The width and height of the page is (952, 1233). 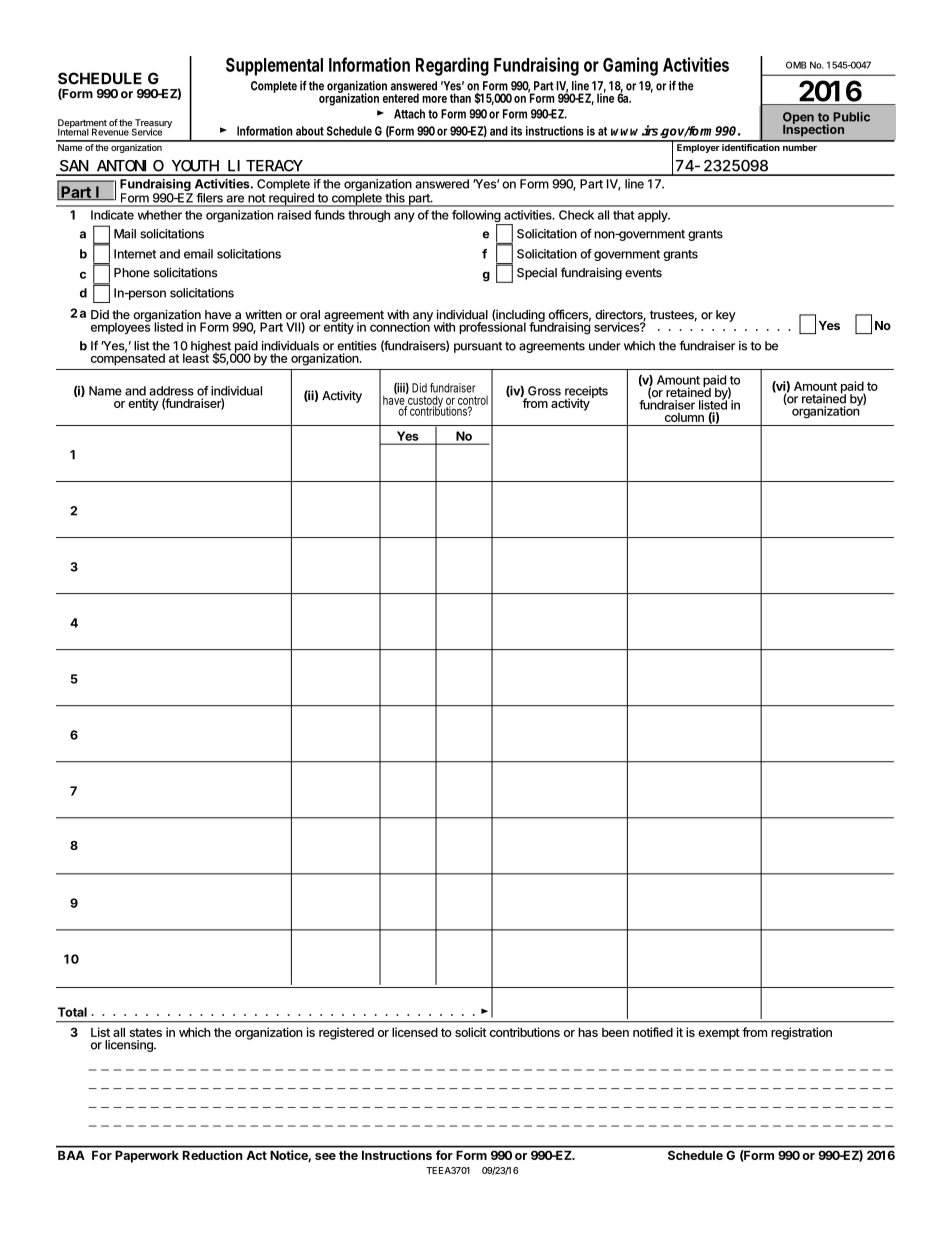 I want to click on Total, so click(x=72, y=1012).
